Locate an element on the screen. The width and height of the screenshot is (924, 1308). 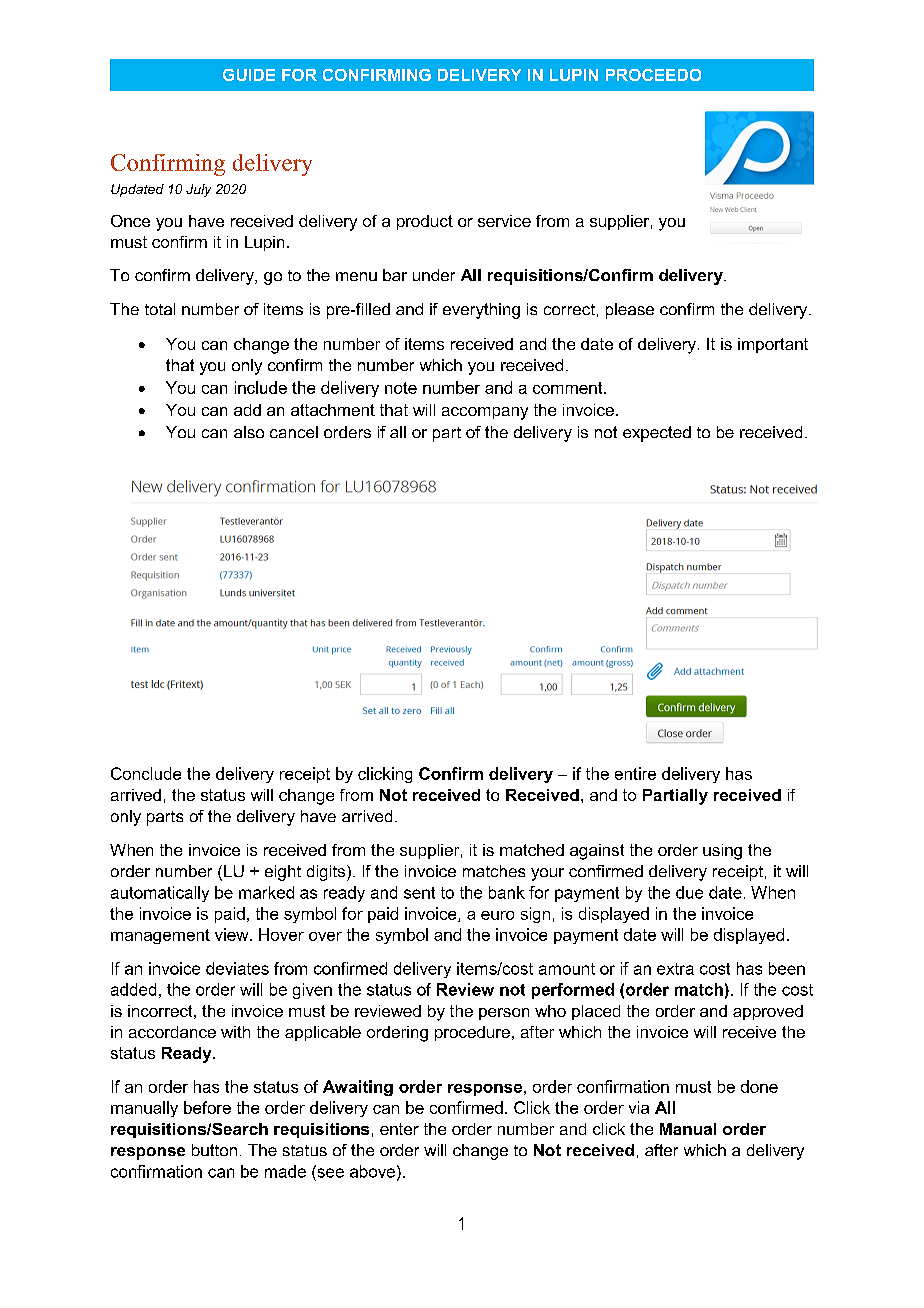
service is located at coordinates (504, 221).
